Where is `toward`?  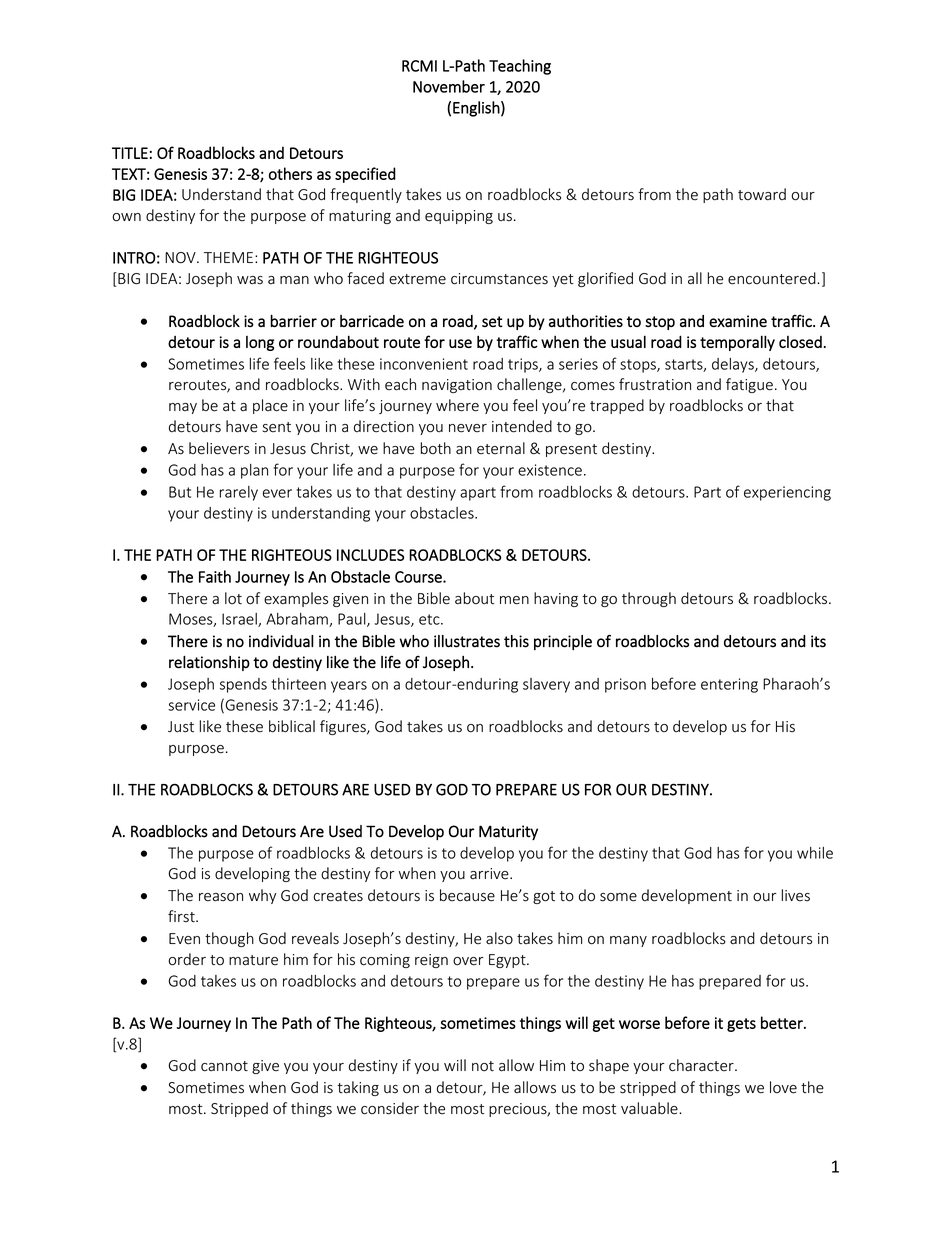 toward is located at coordinates (762, 194).
